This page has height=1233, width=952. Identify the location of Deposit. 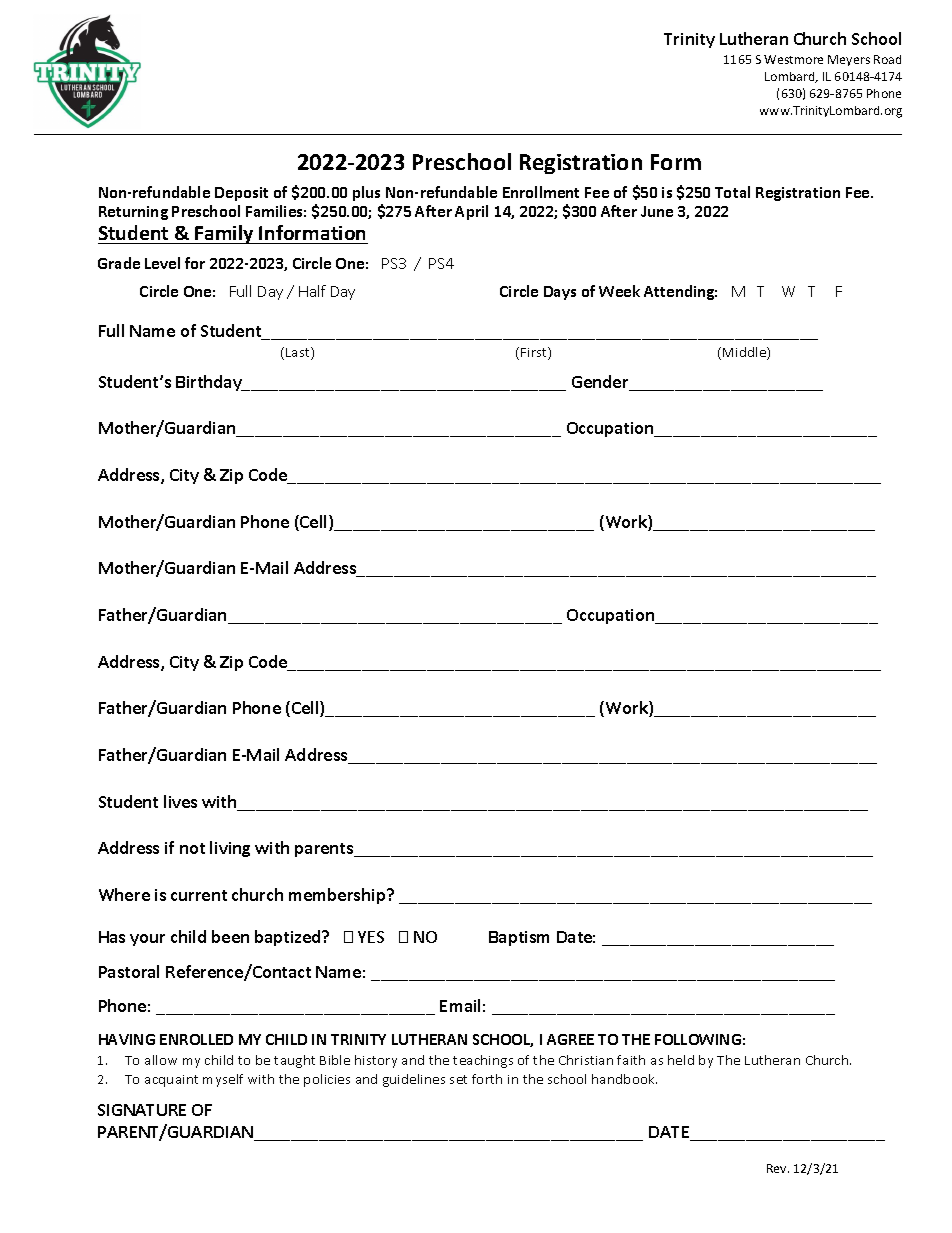
(241, 194).
